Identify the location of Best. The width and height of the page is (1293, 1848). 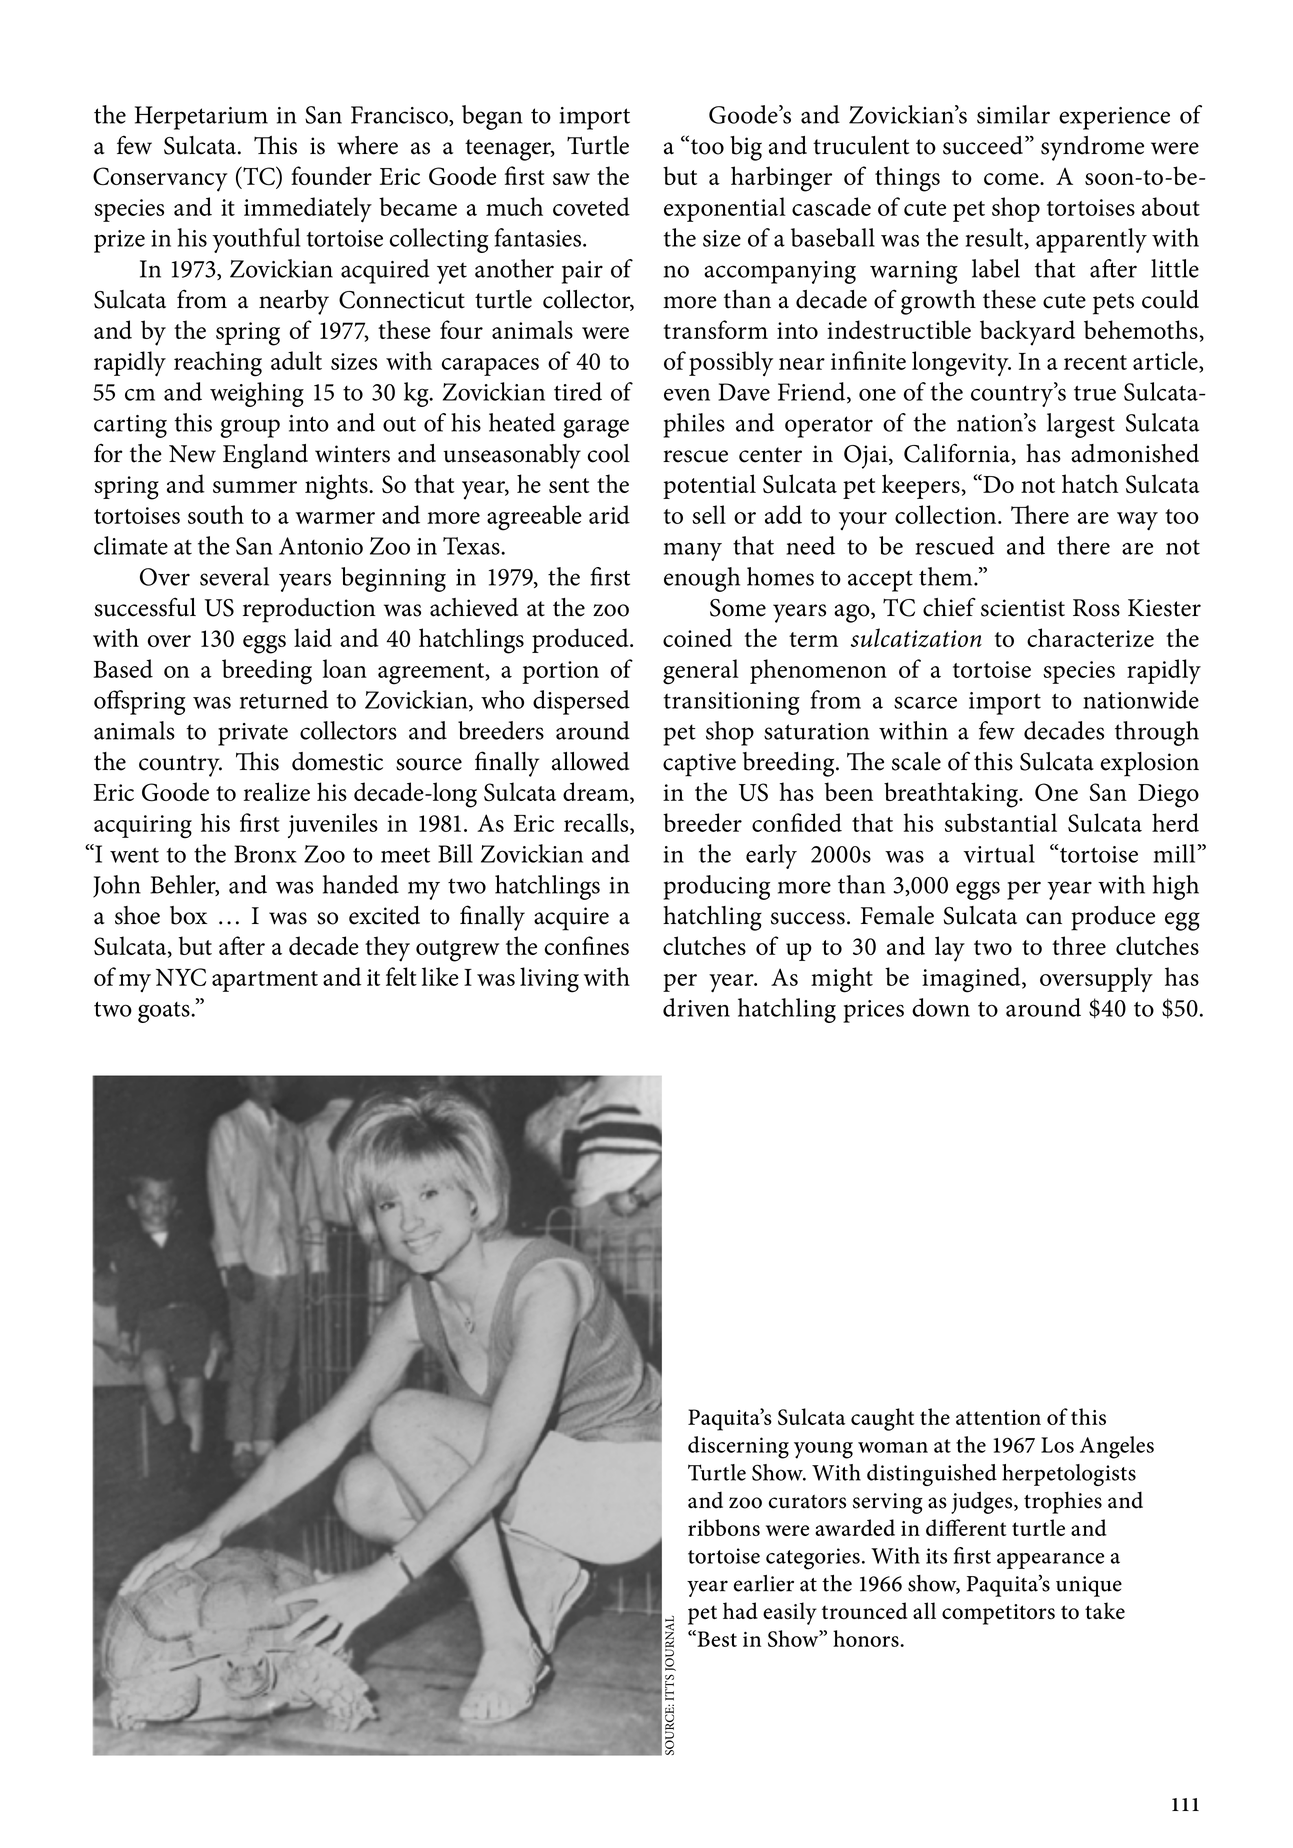
(716, 1638).
